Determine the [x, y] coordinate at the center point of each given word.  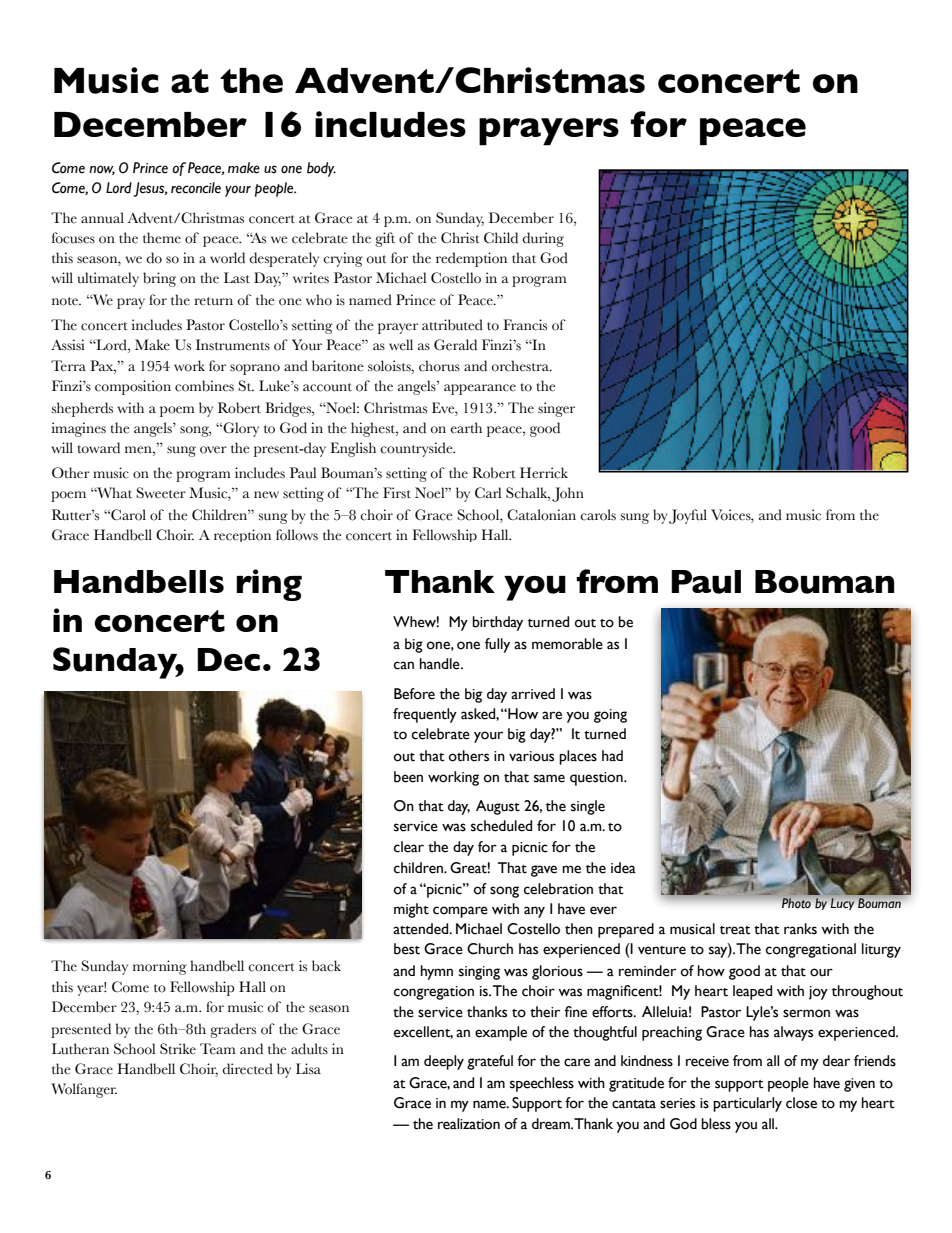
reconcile [196, 188]
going [610, 716]
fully [497, 645]
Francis [525, 325]
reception [242, 535]
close [801, 1103]
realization [469, 1124]
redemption [471, 259]
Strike [178, 1048]
